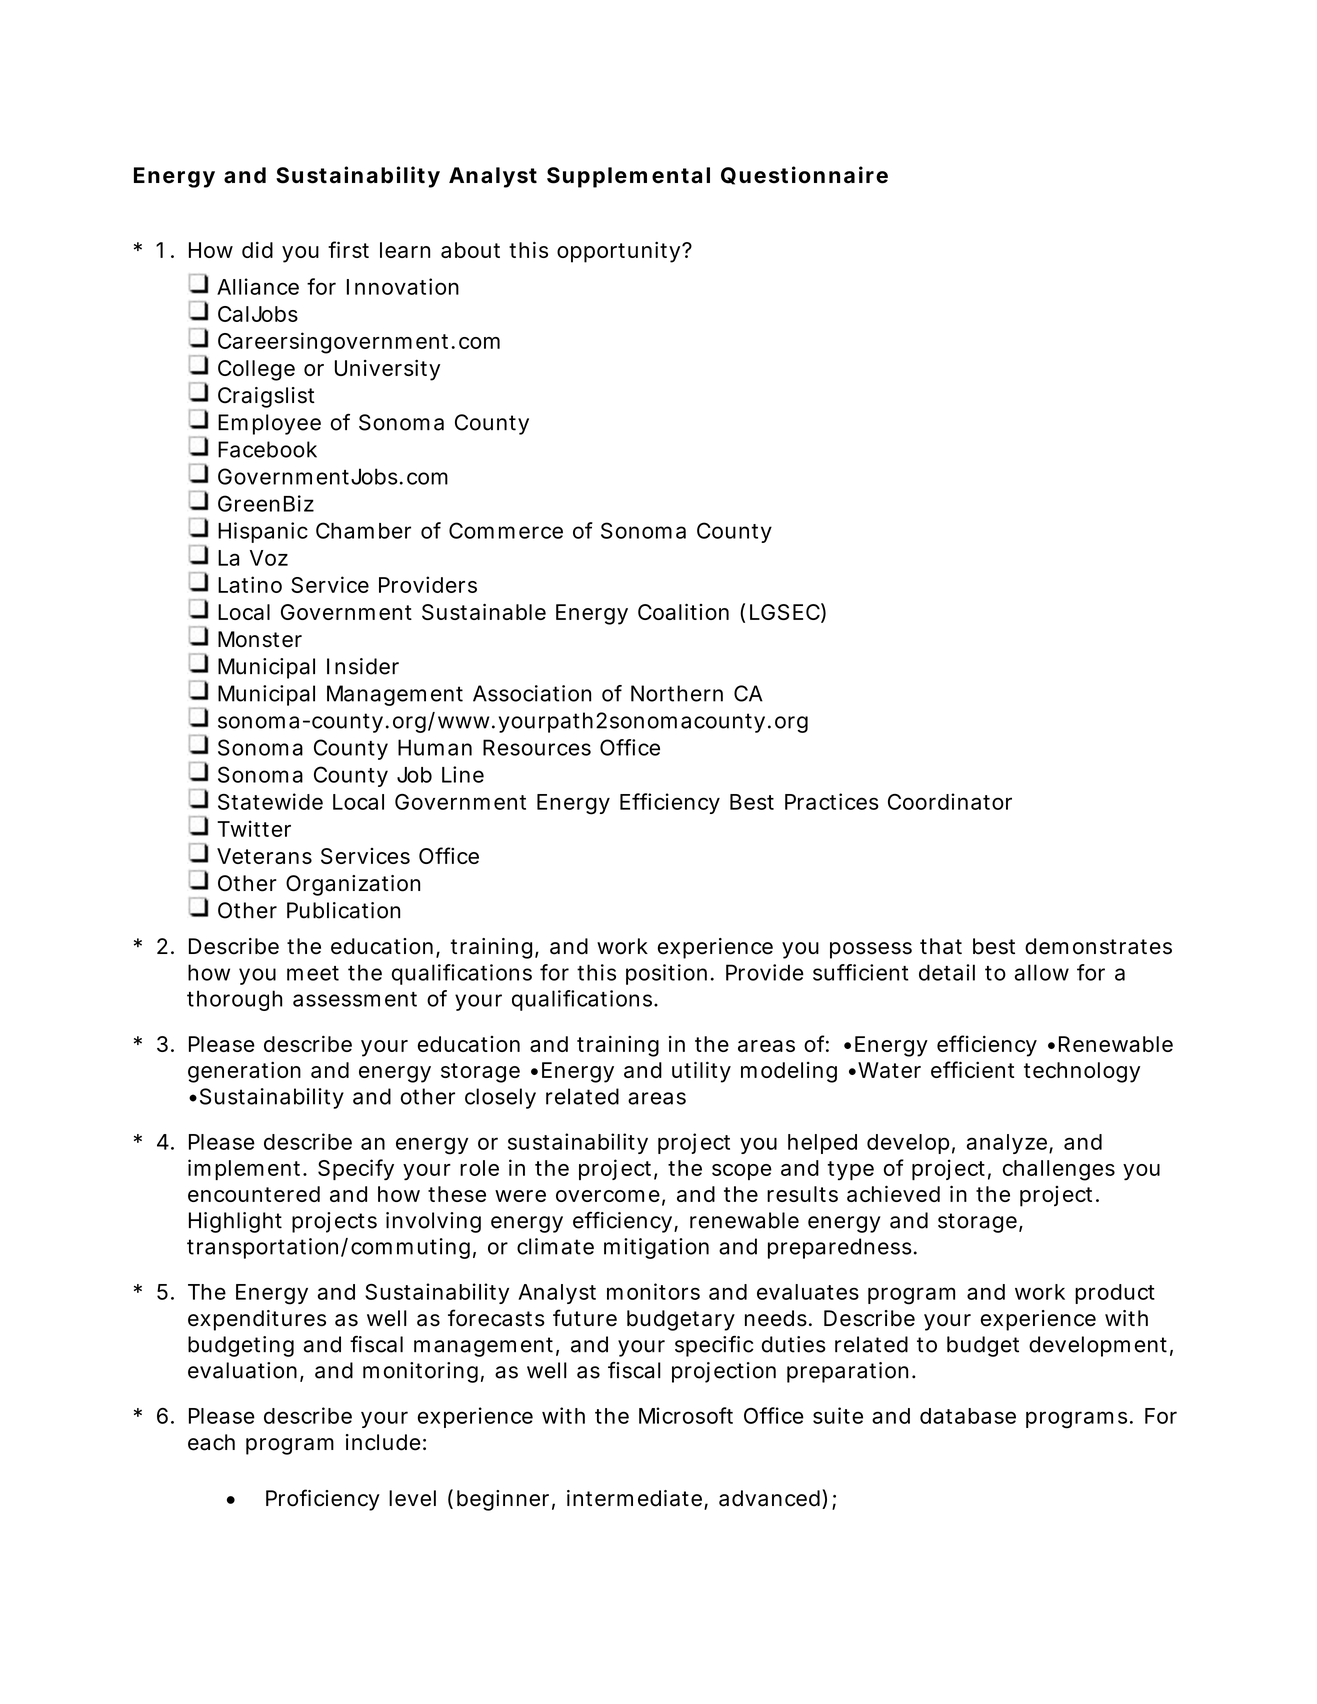 The image size is (1317, 1704). I want to click on Coalition, so click(683, 611).
